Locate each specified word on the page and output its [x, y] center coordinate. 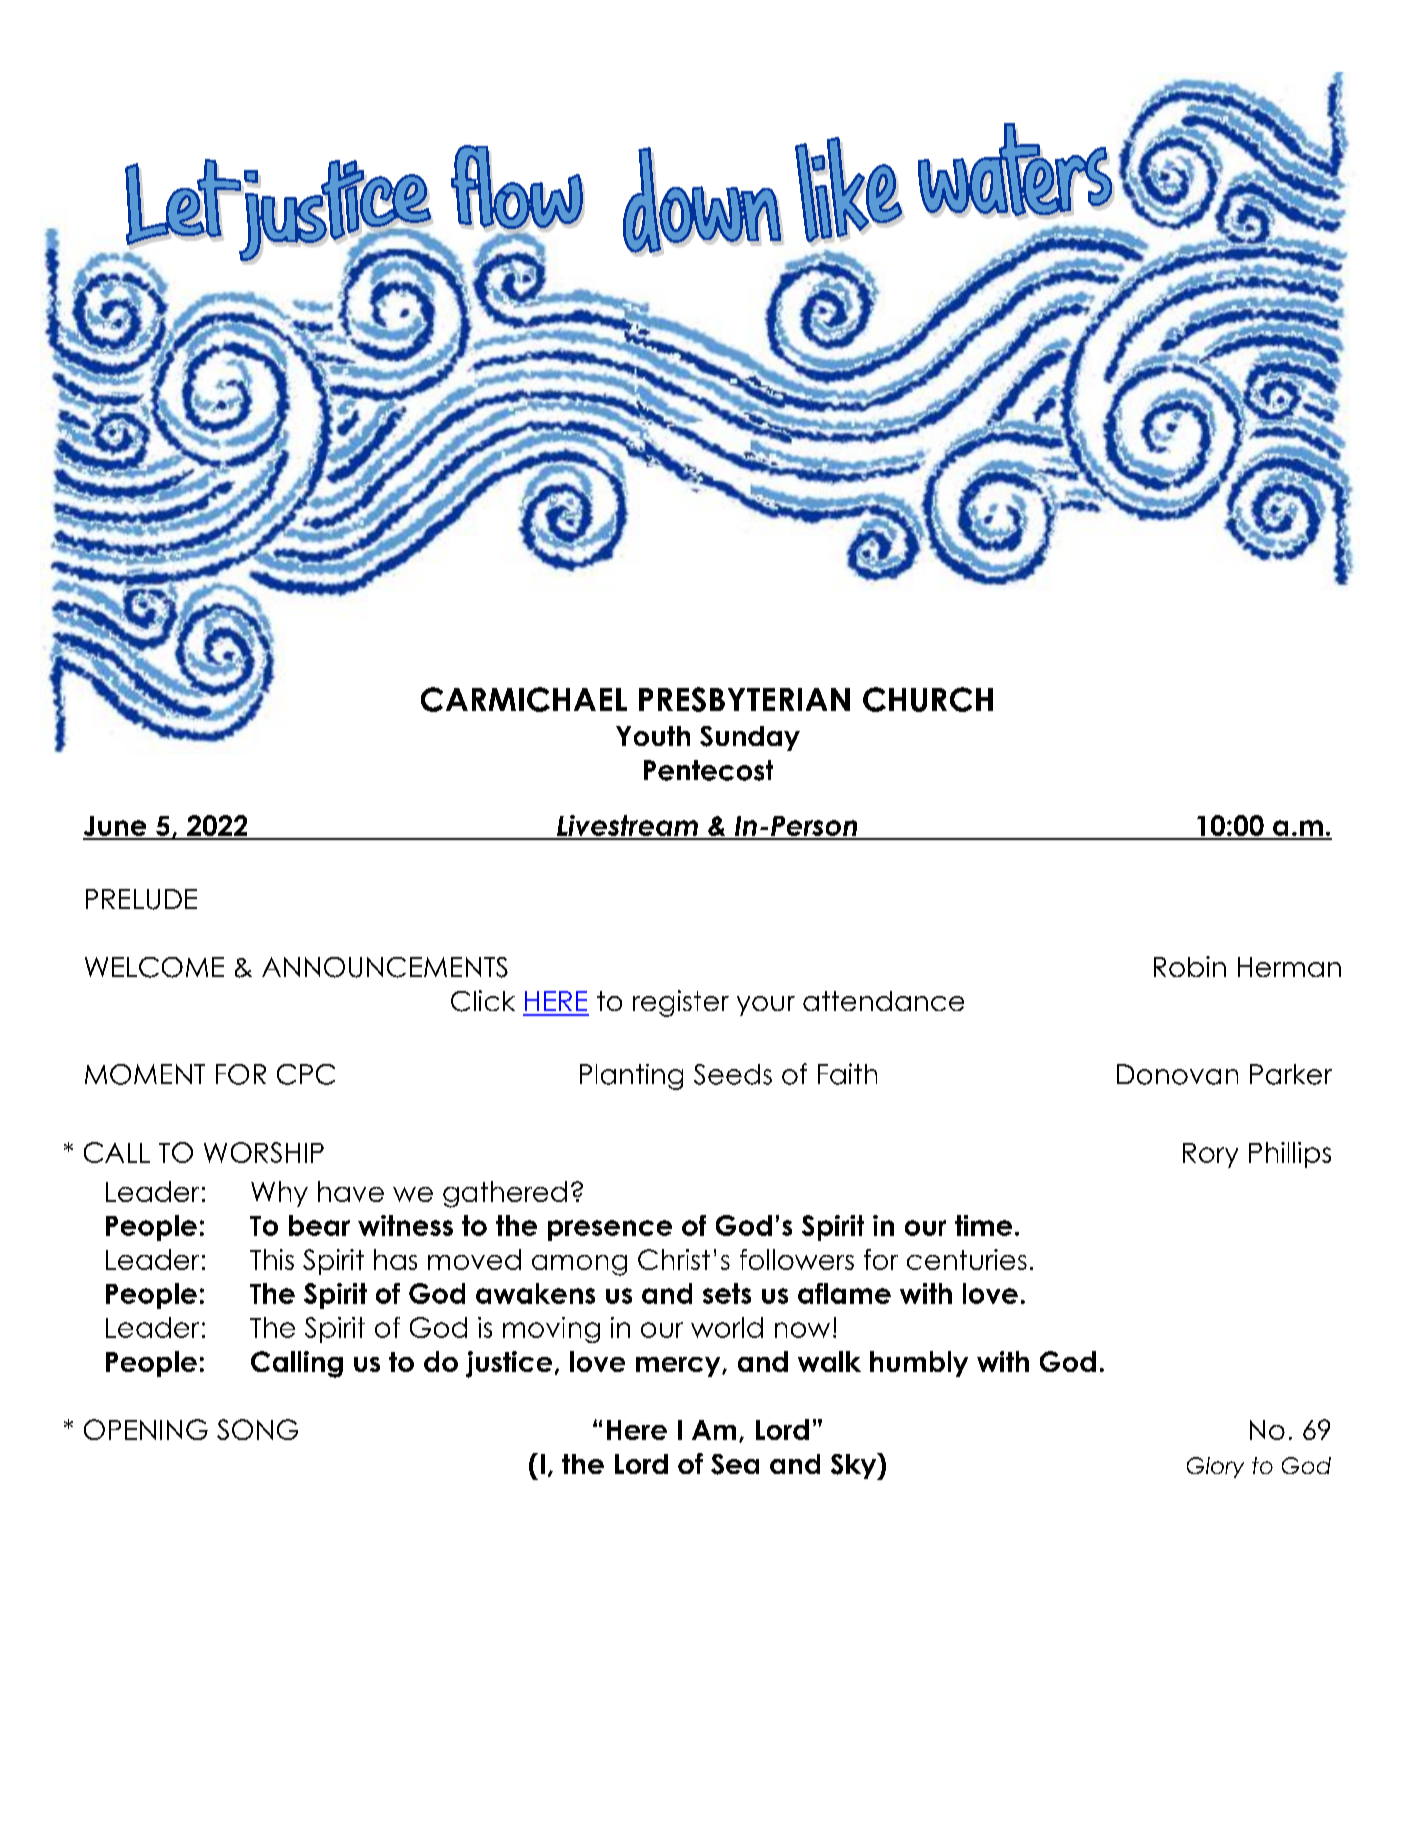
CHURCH [928, 699]
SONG [257, 1429]
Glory [1215, 1467]
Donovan [1177, 1074]
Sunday [750, 738]
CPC [306, 1074]
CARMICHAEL [524, 699]
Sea [735, 1464]
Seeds [733, 1074]
